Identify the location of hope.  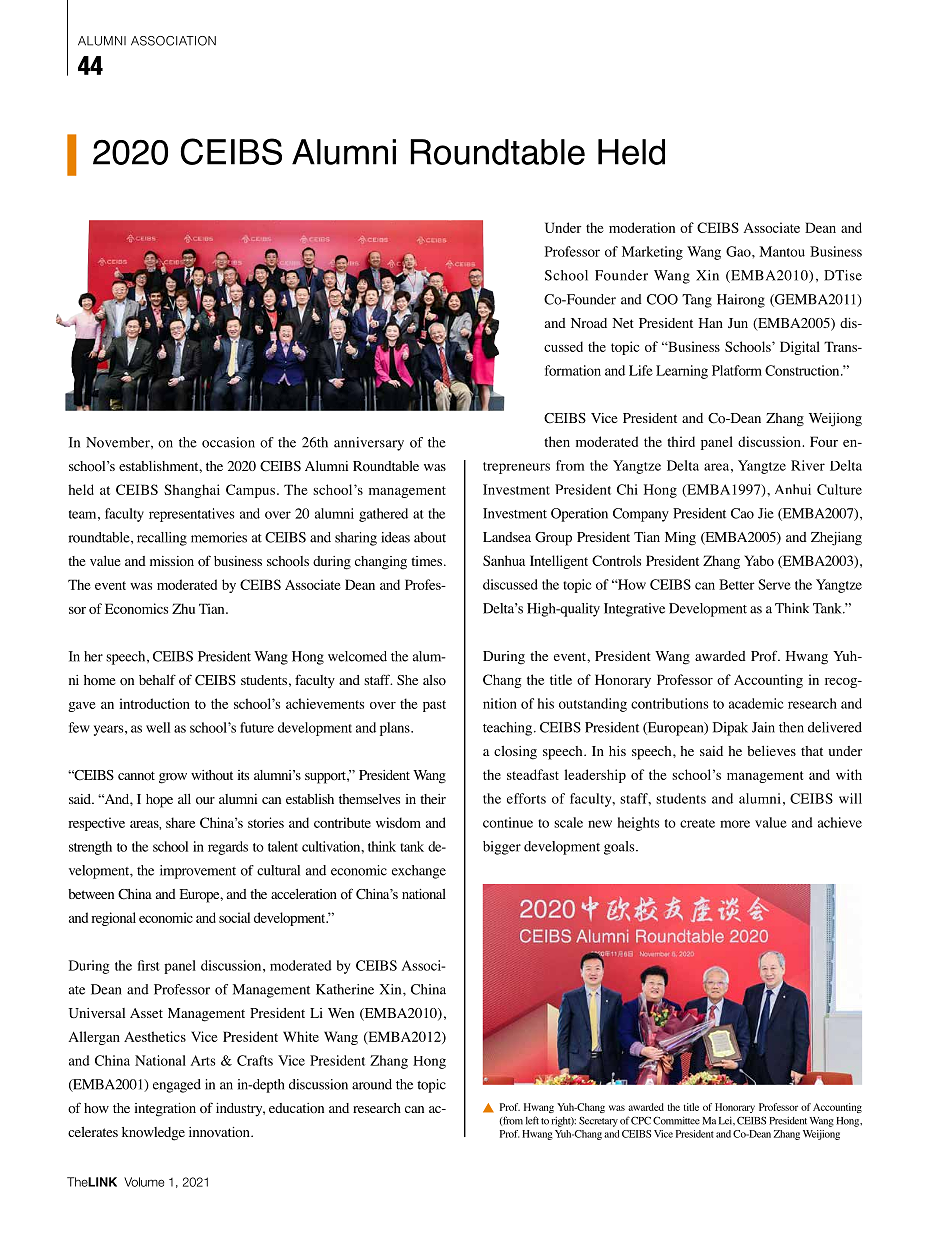
(159, 801).
